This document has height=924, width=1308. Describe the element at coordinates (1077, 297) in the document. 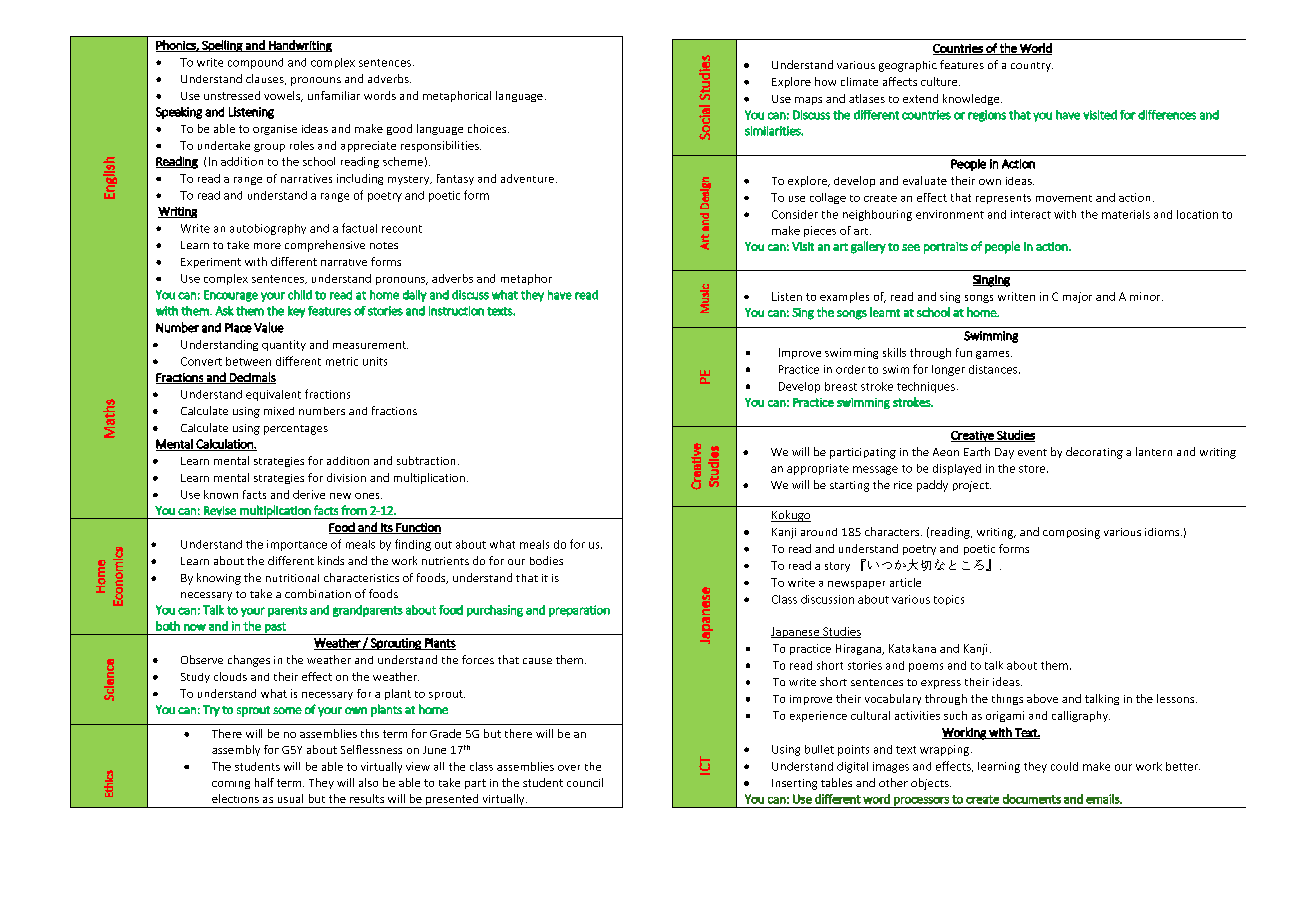

I see `major` at that location.
